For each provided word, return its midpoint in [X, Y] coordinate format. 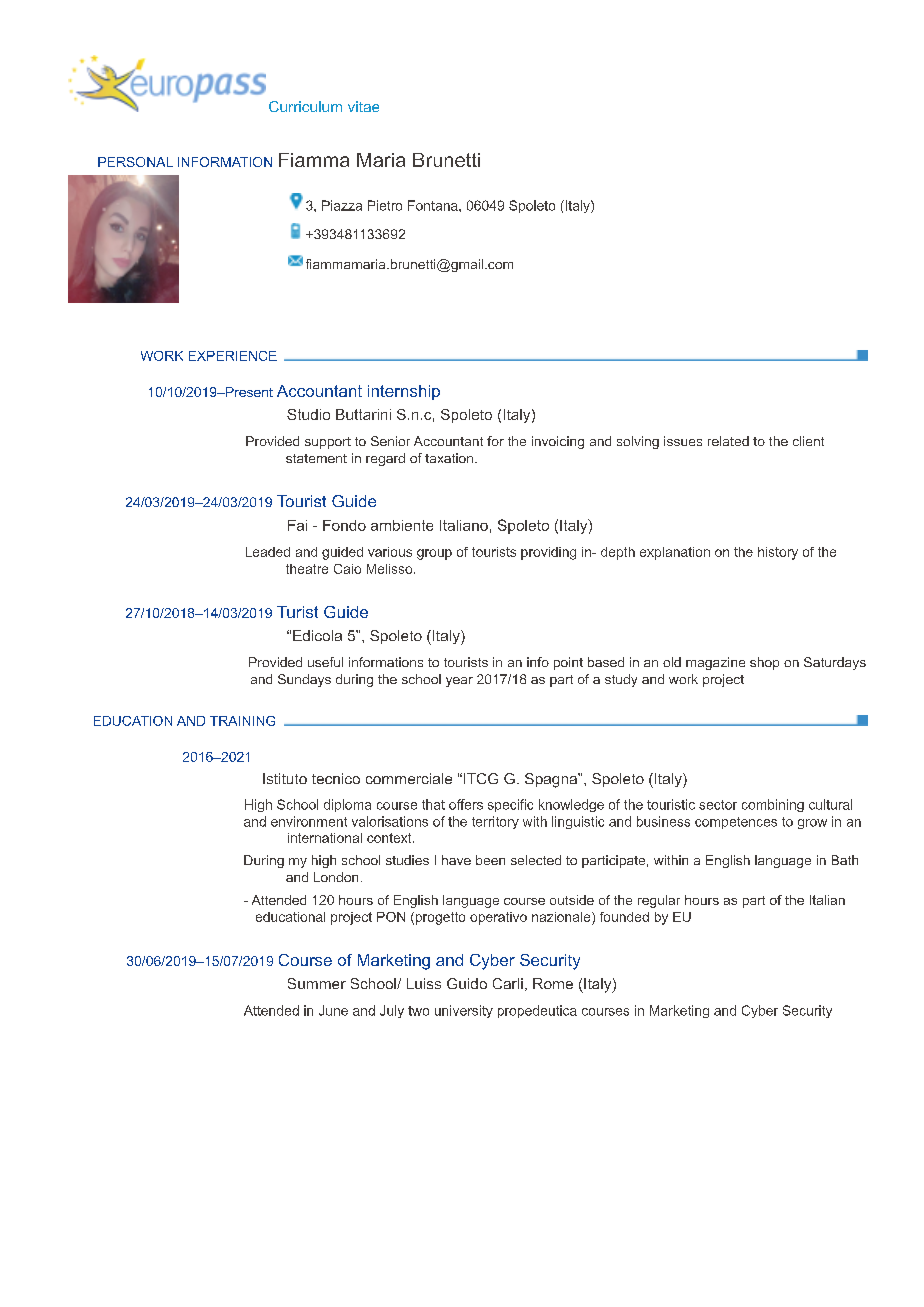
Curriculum [305, 106]
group [434, 554]
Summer [317, 983]
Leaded [268, 552]
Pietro [385, 205]
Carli [508, 983]
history [778, 553]
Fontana [434, 205]
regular [659, 901]
